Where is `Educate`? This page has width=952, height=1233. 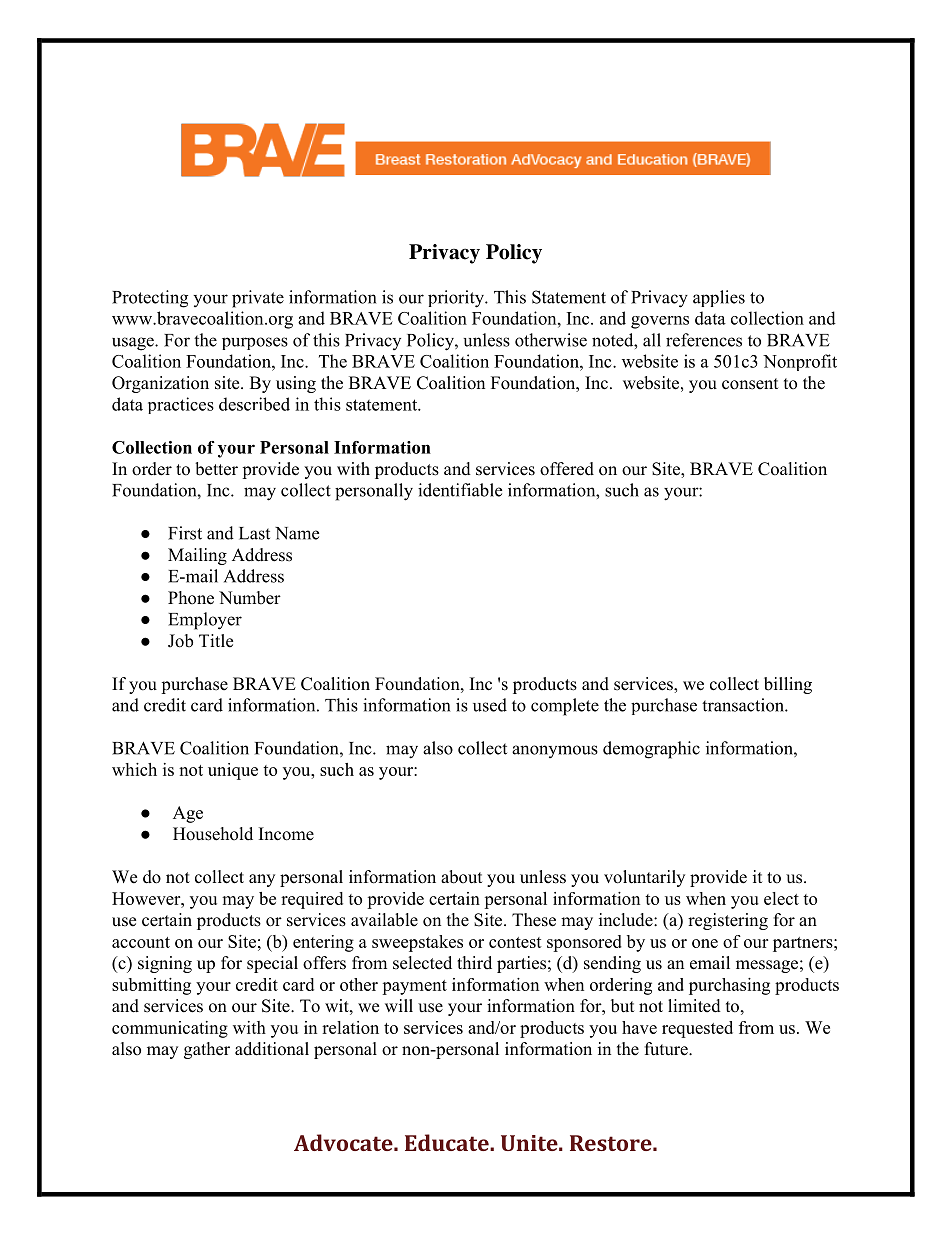
Educate is located at coordinates (448, 1142).
